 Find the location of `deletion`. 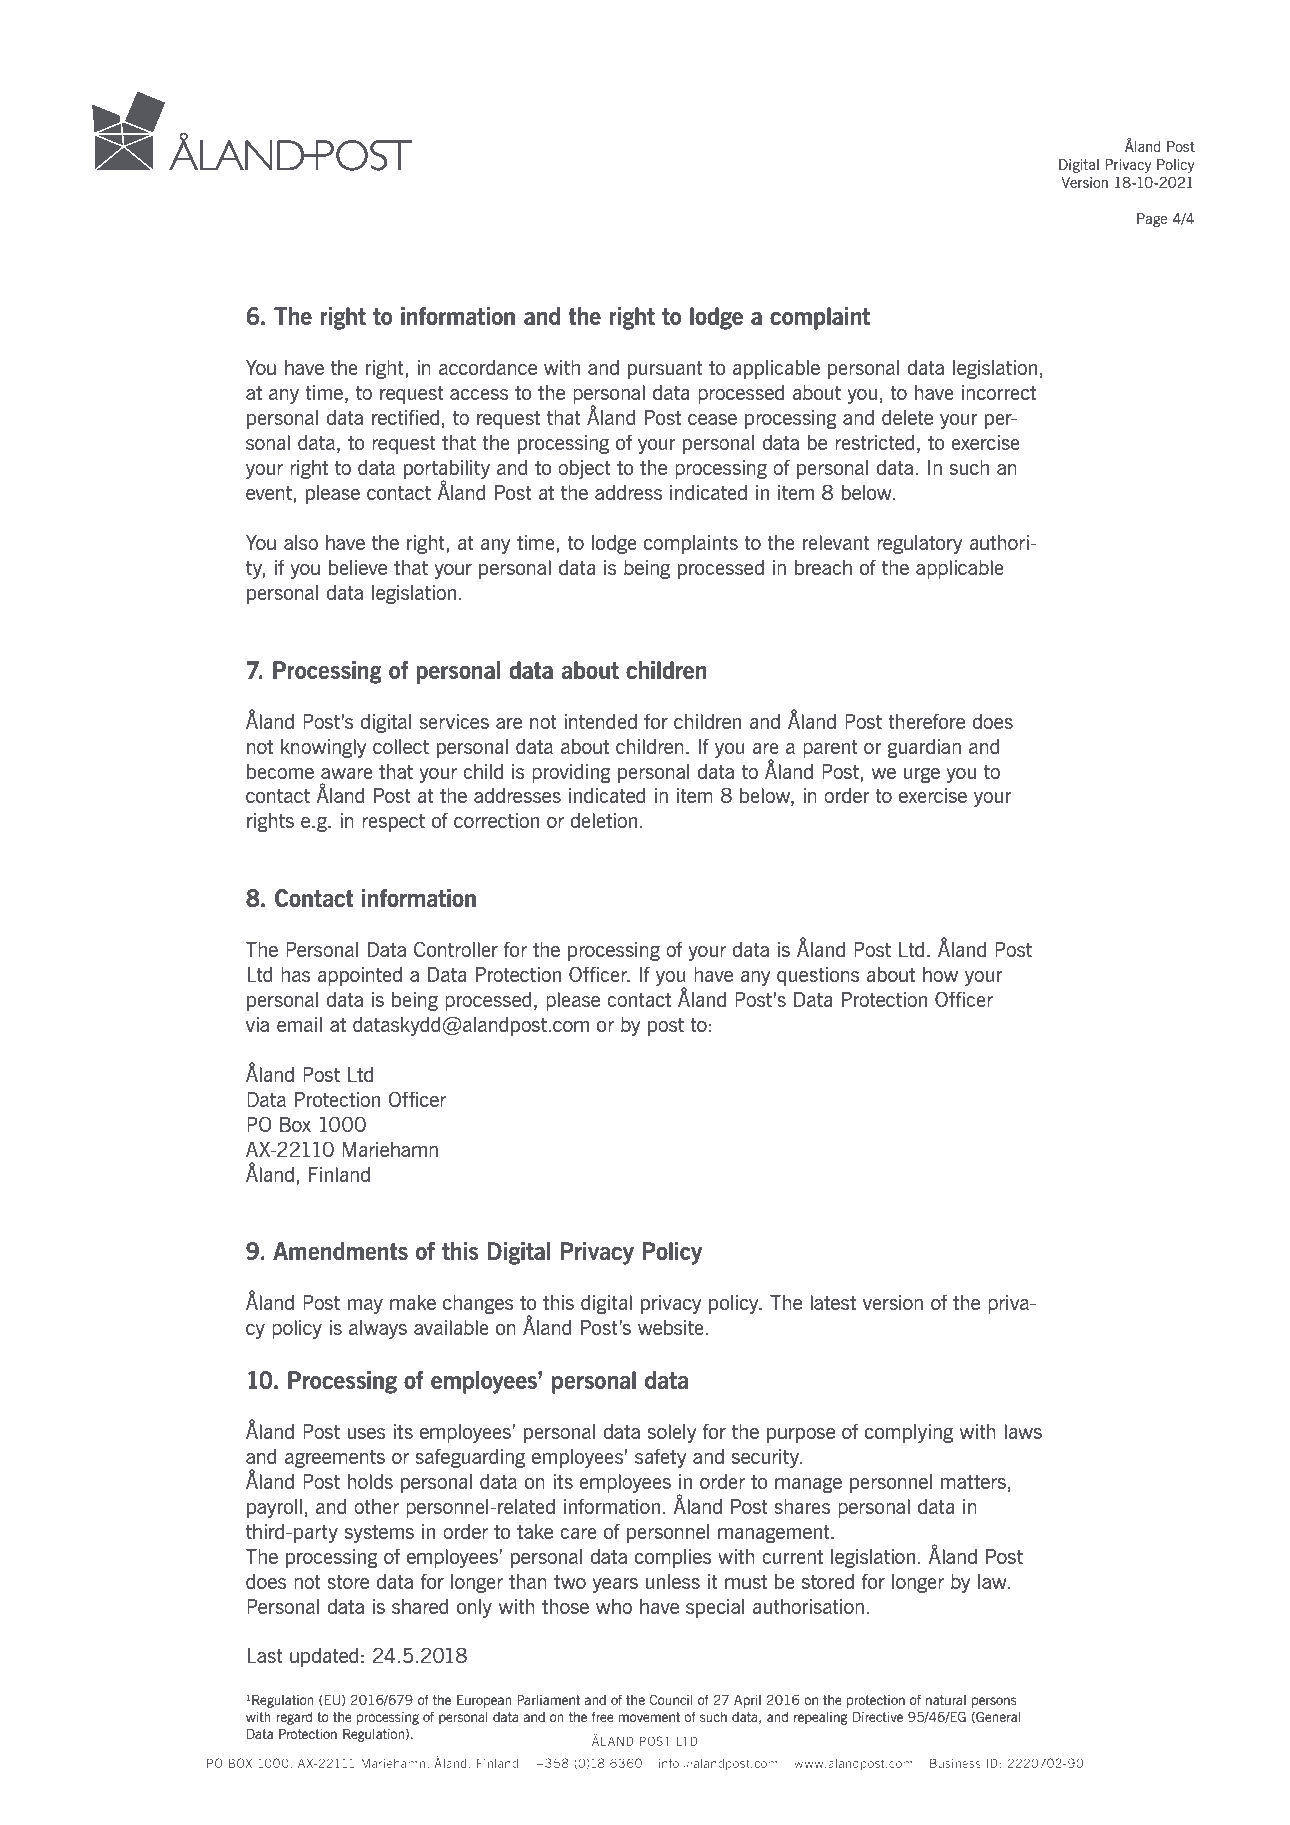

deletion is located at coordinates (603, 820).
